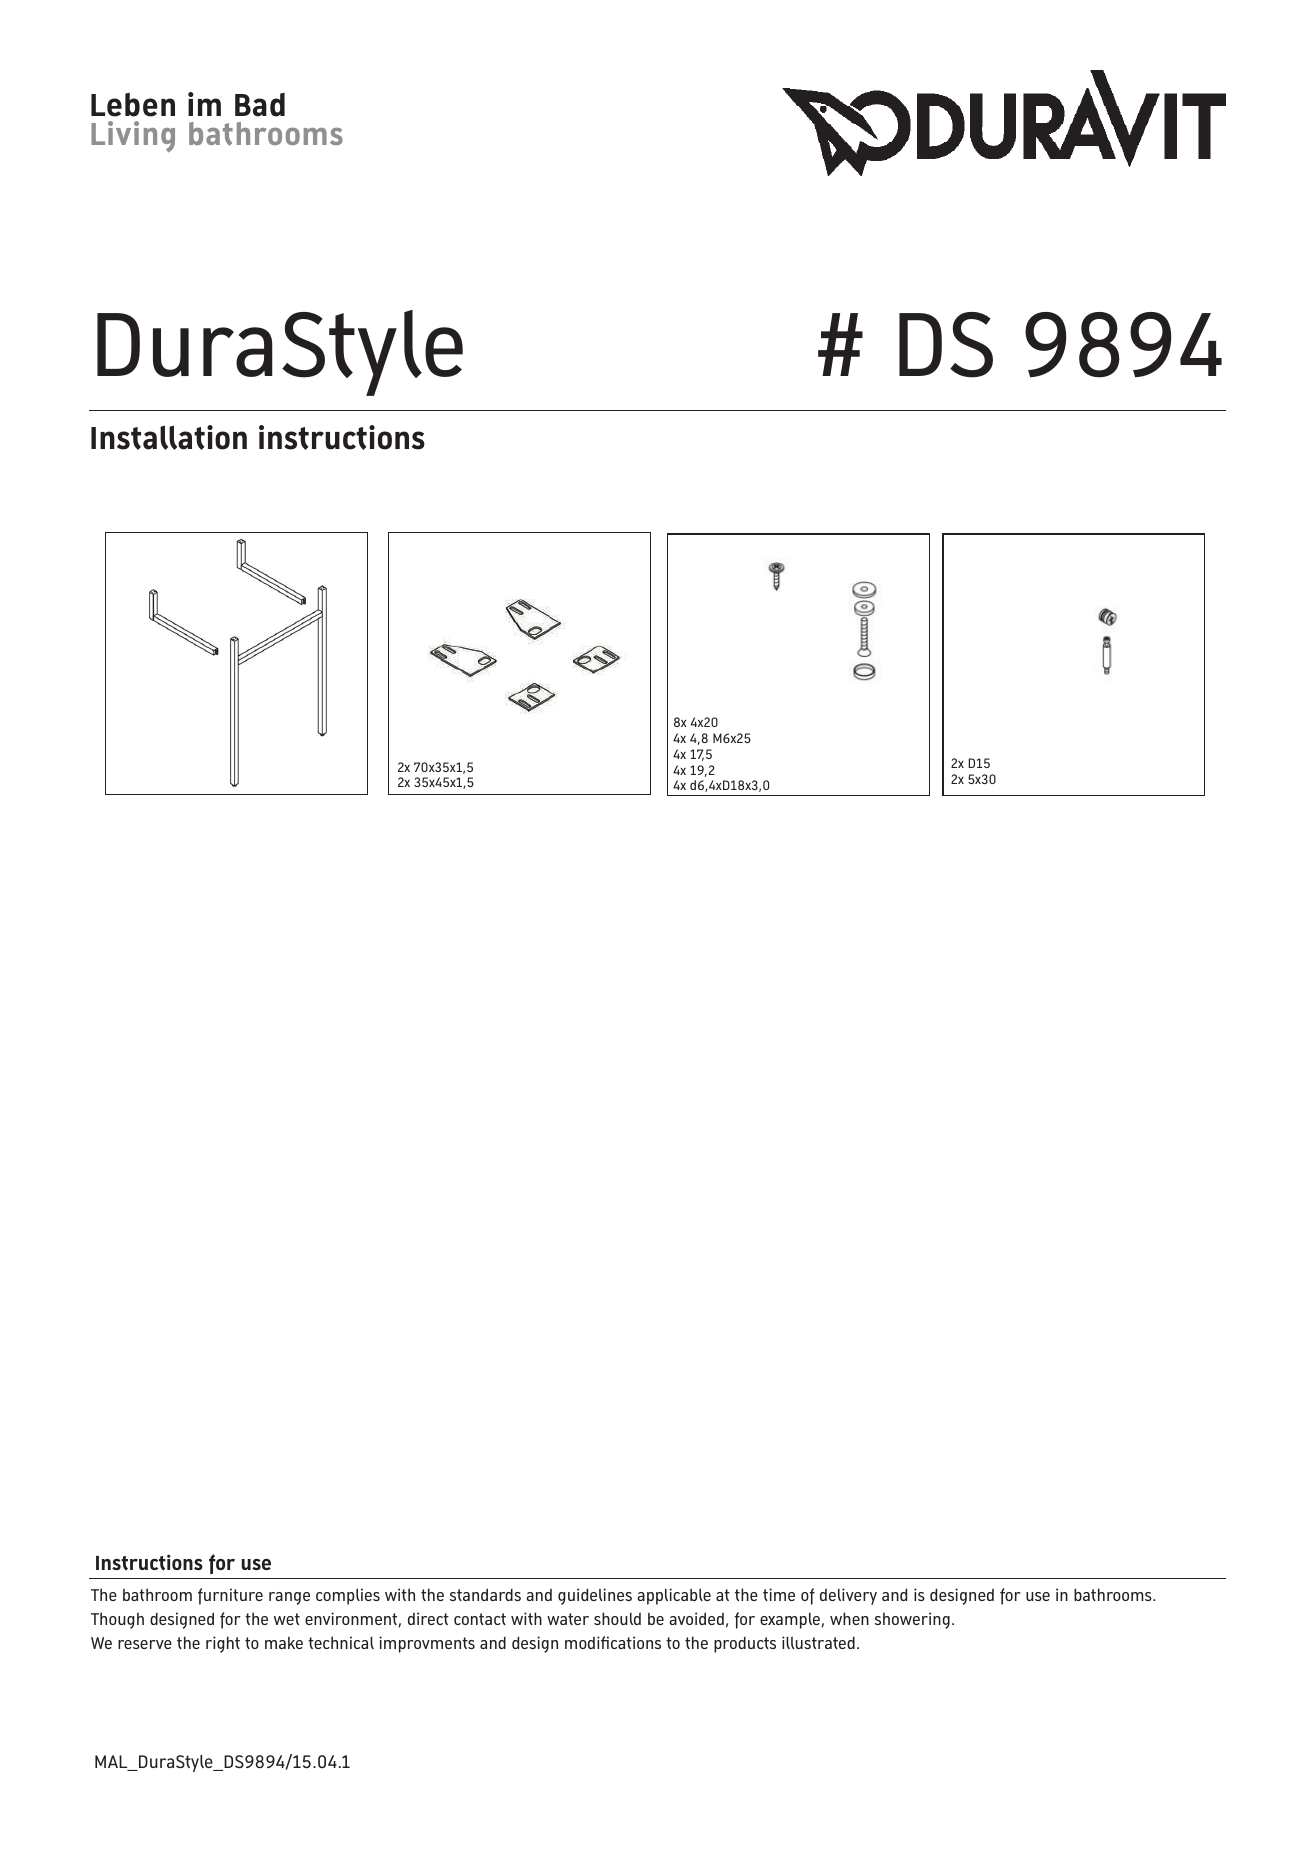  Describe the element at coordinates (480, 1619) in the screenshot. I see `contact` at that location.
